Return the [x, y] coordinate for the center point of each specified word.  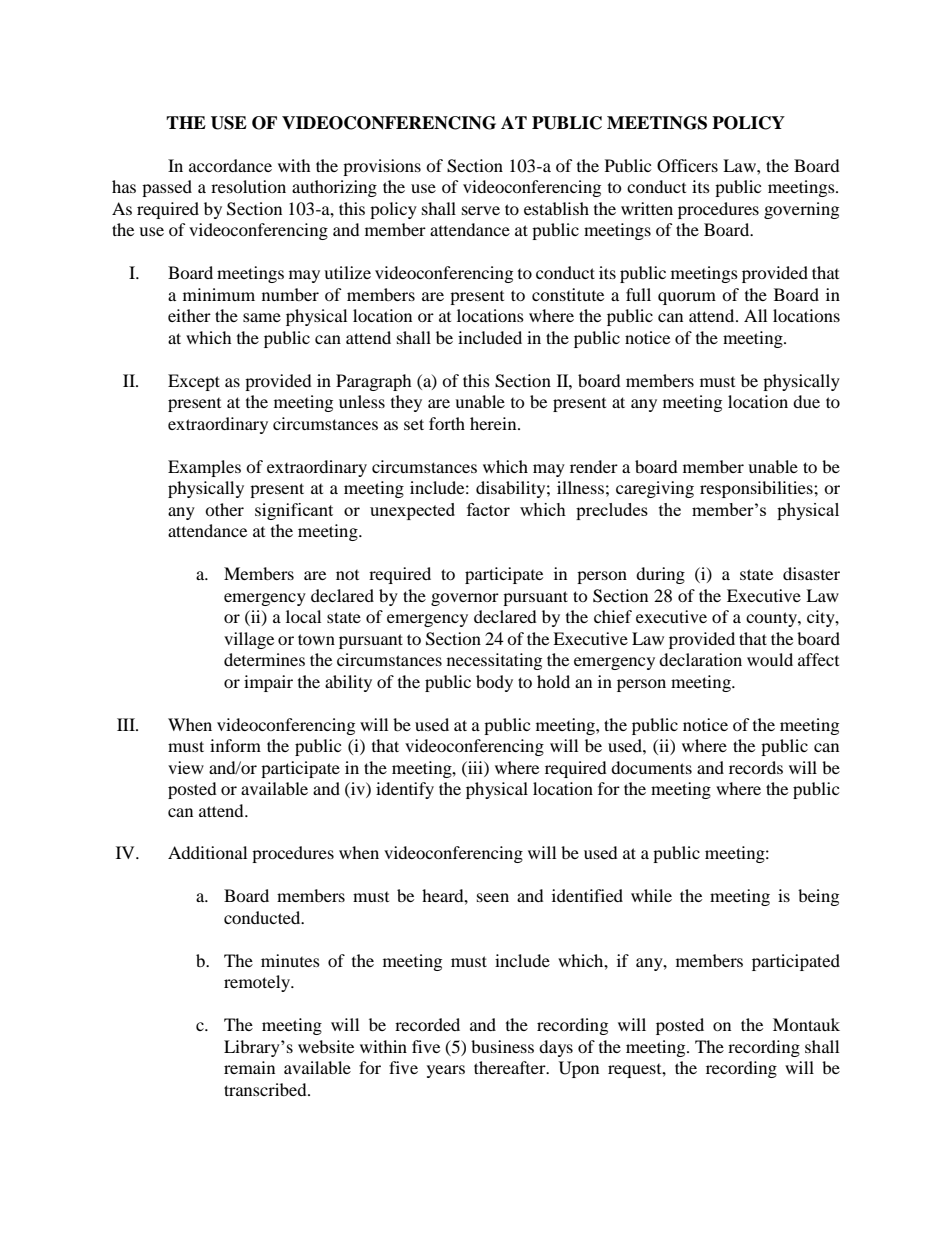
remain [249, 1067]
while [651, 895]
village [249, 640]
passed [167, 188]
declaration [700, 659]
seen [493, 897]
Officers [687, 166]
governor [465, 599]
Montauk [806, 1024]
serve [481, 210]
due [806, 401]
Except [194, 382]
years [446, 1071]
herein [494, 423]
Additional [207, 852]
